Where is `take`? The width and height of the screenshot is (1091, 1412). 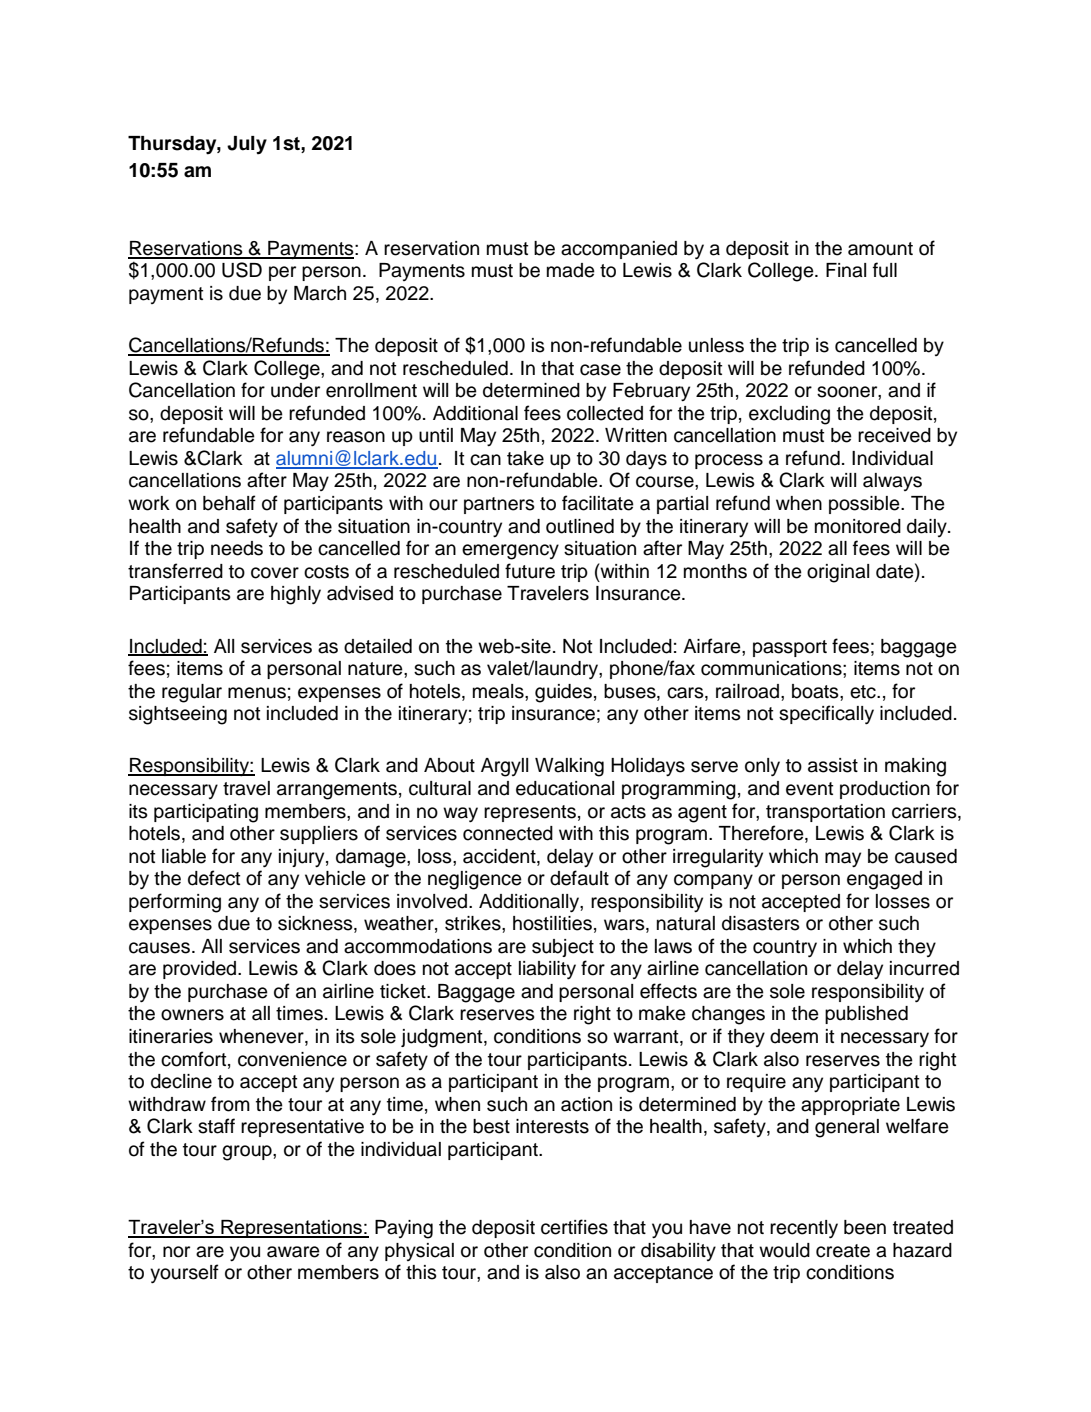
take is located at coordinates (525, 458).
